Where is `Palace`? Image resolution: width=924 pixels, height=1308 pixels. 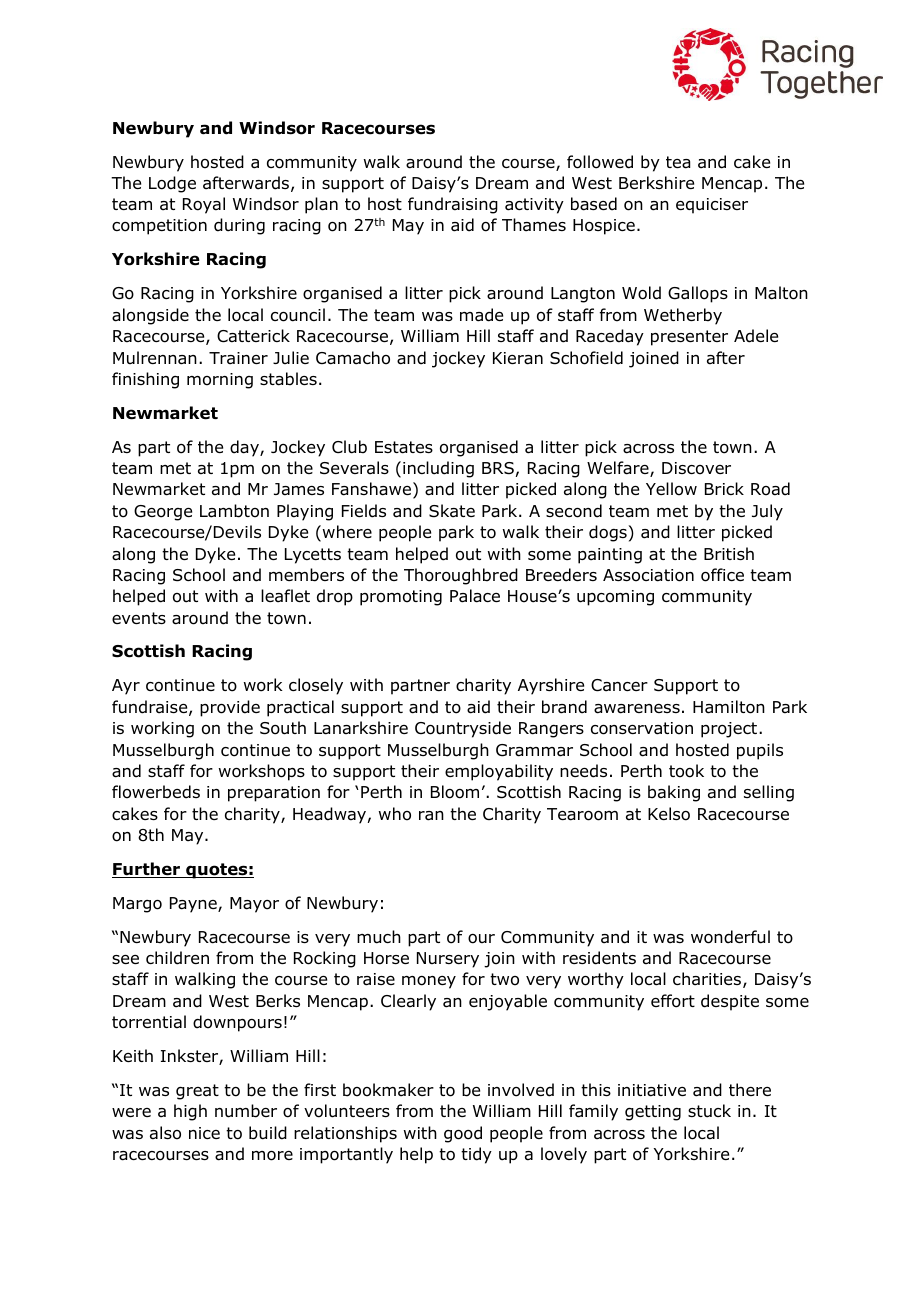 Palace is located at coordinates (475, 596).
